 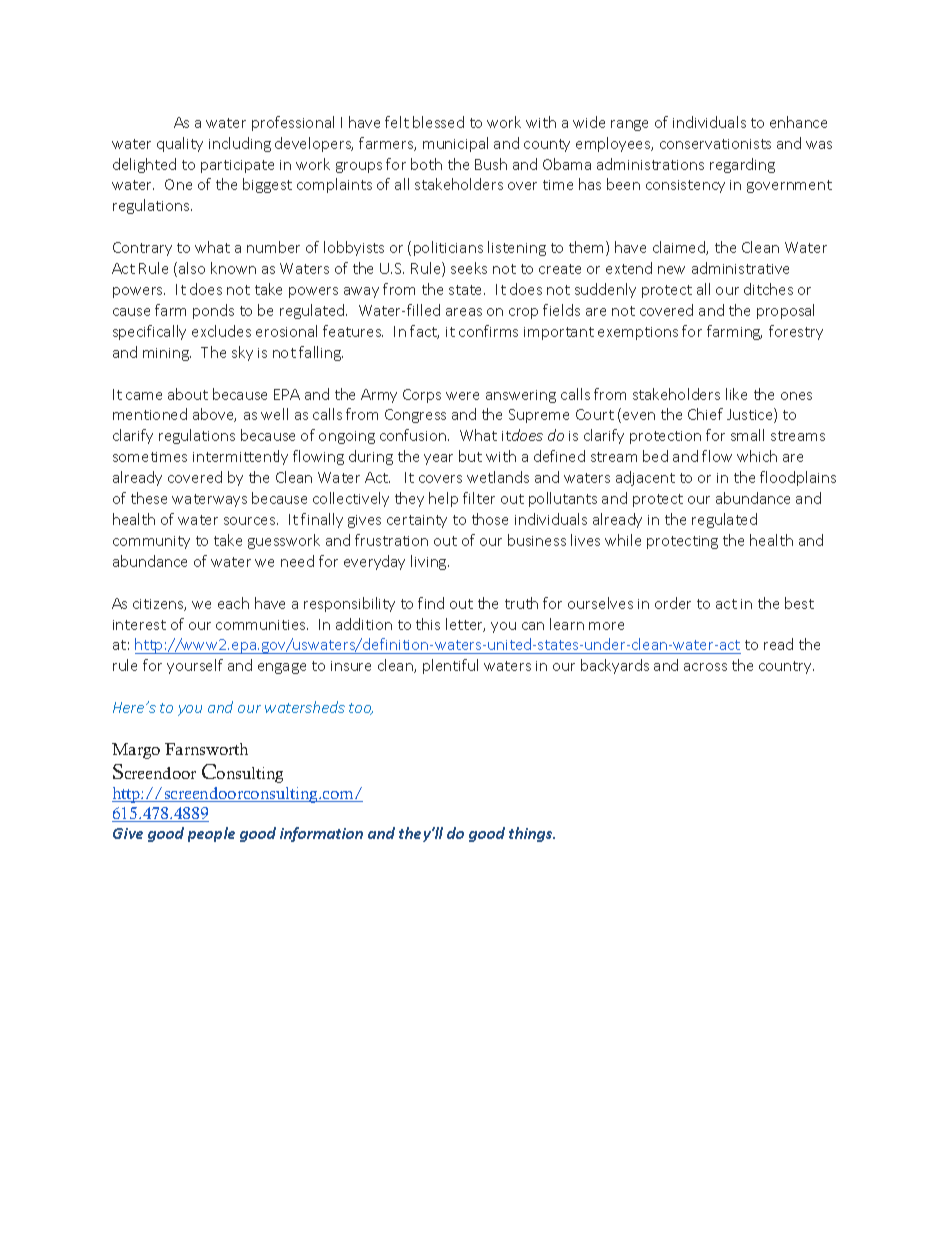 What do you see at coordinates (455, 144) in the screenshot?
I see `municipal` at bounding box center [455, 144].
